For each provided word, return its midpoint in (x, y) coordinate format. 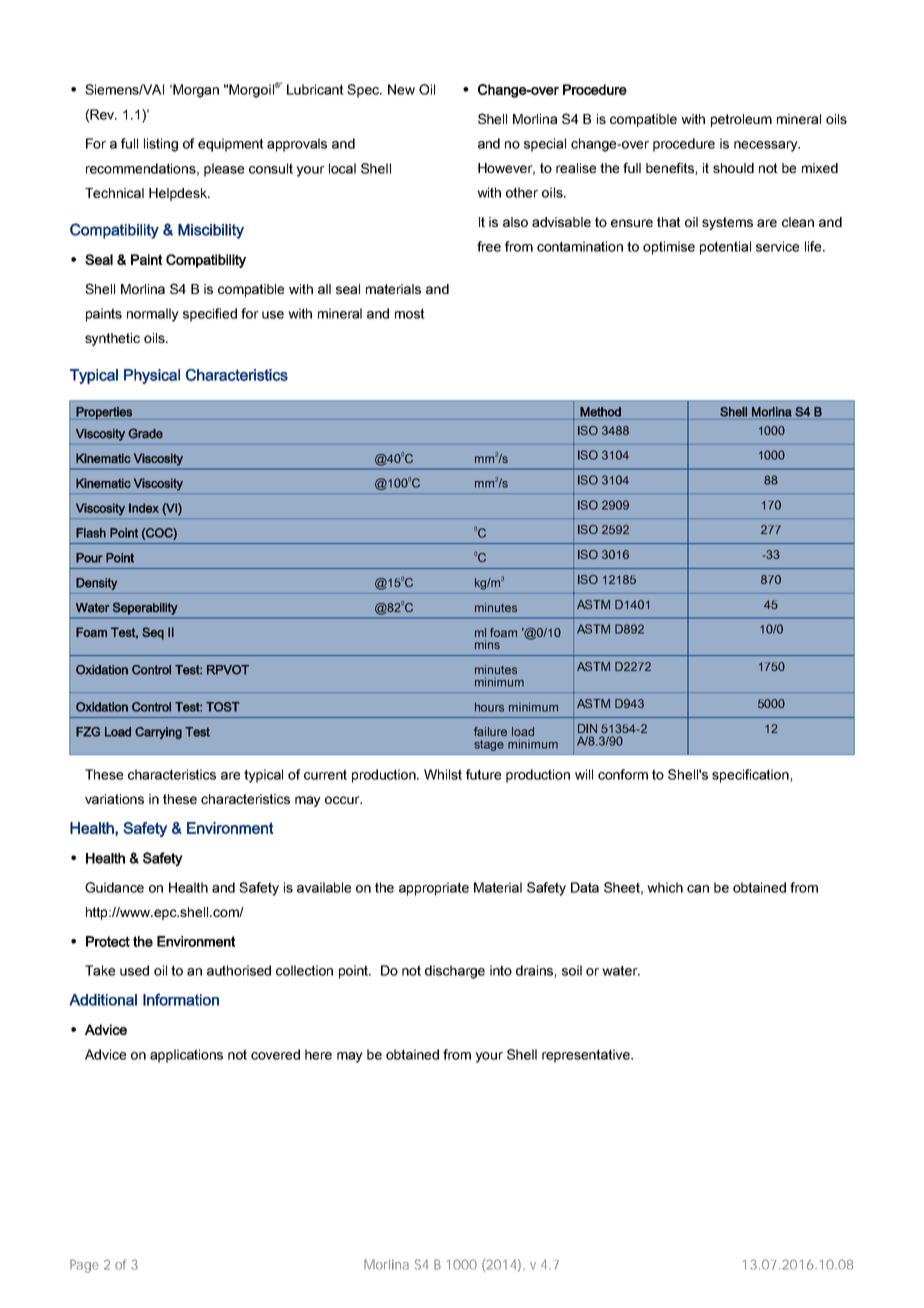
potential (725, 248)
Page (84, 1266)
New (401, 89)
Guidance (114, 887)
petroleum (741, 120)
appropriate (434, 889)
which (665, 887)
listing (161, 145)
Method (600, 412)
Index (144, 508)
